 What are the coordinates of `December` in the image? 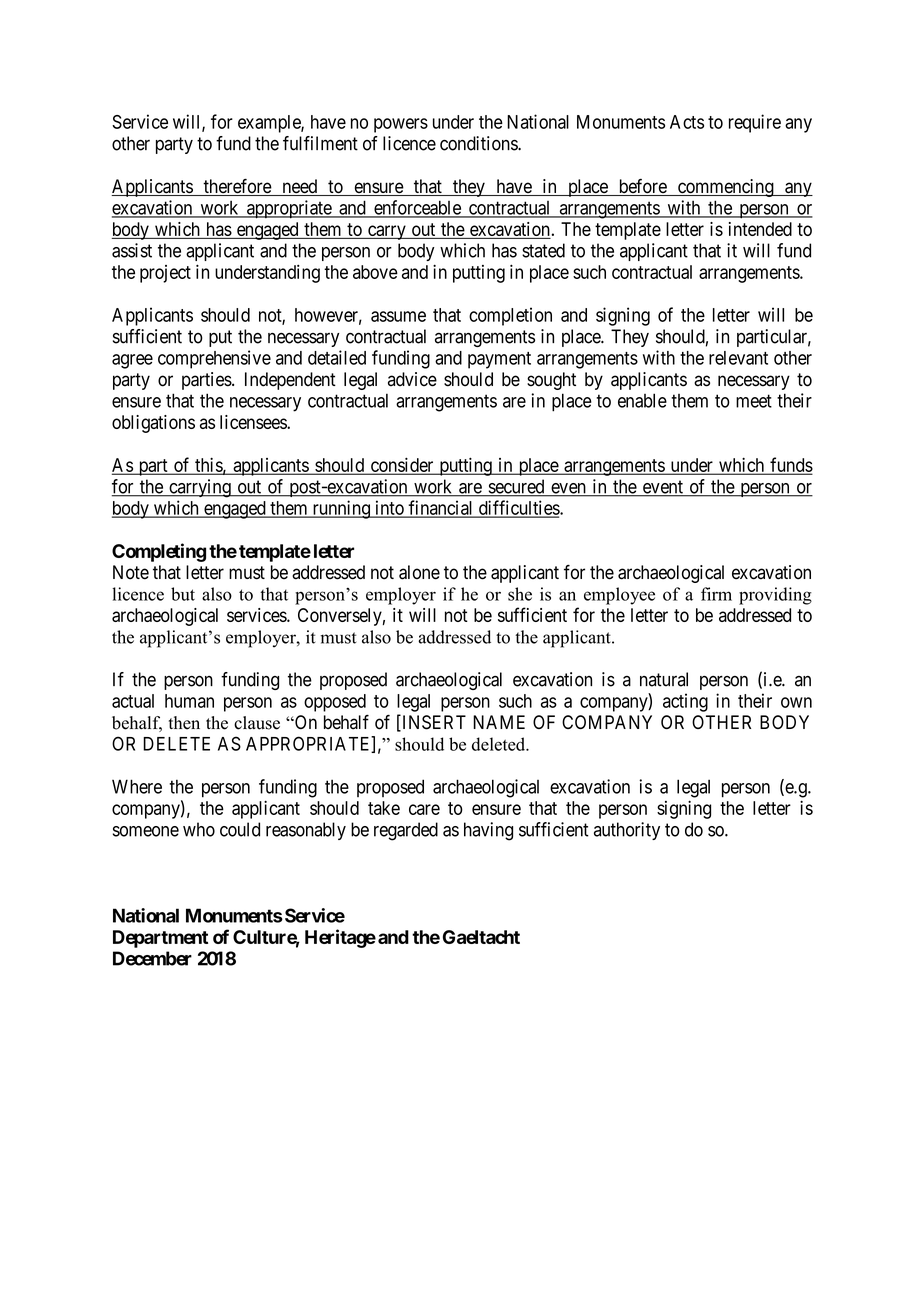 It's located at (152, 958).
